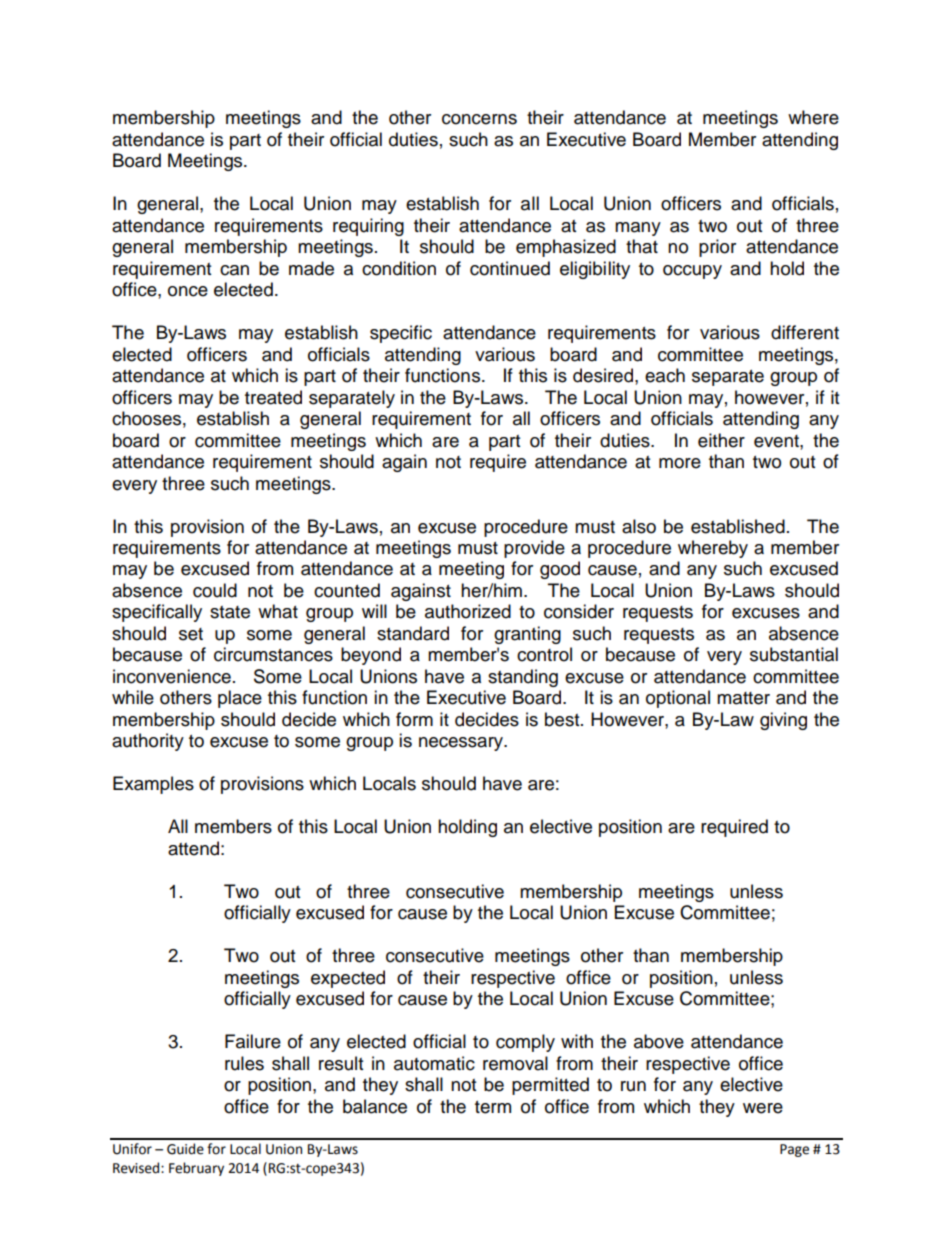 Image resolution: width=952 pixels, height=1233 pixels. What do you see at coordinates (794, 654) in the screenshot?
I see `substantial` at bounding box center [794, 654].
